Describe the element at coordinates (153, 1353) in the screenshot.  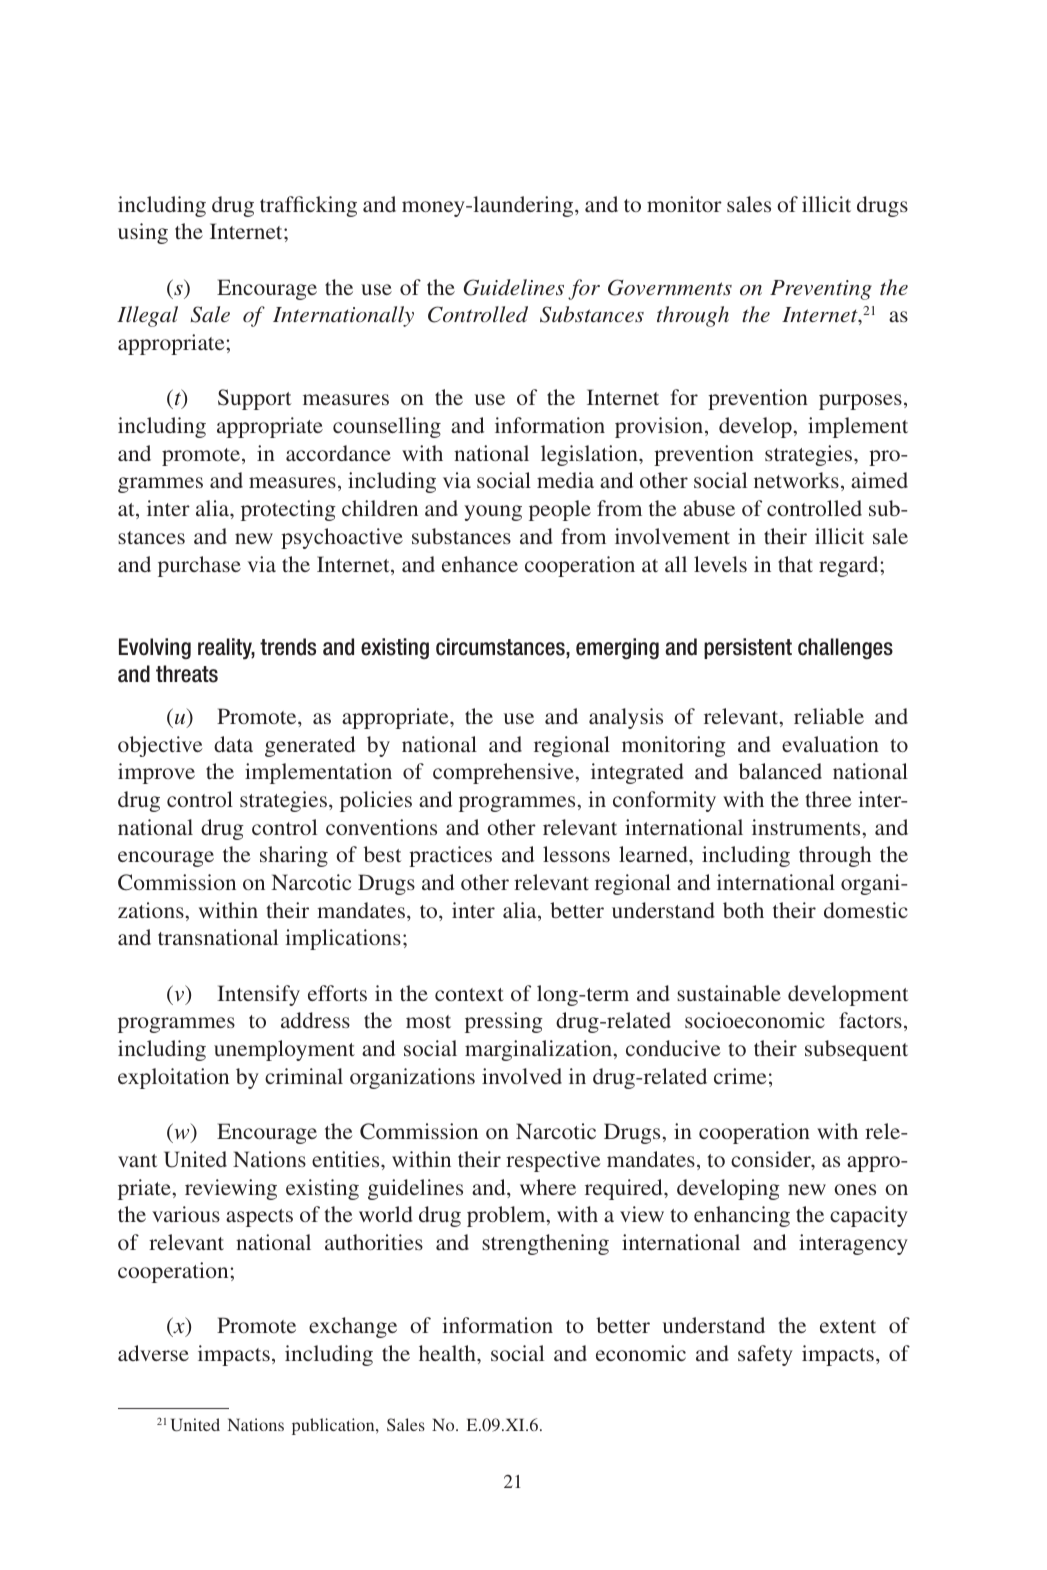
I see `adverse` at that location.
